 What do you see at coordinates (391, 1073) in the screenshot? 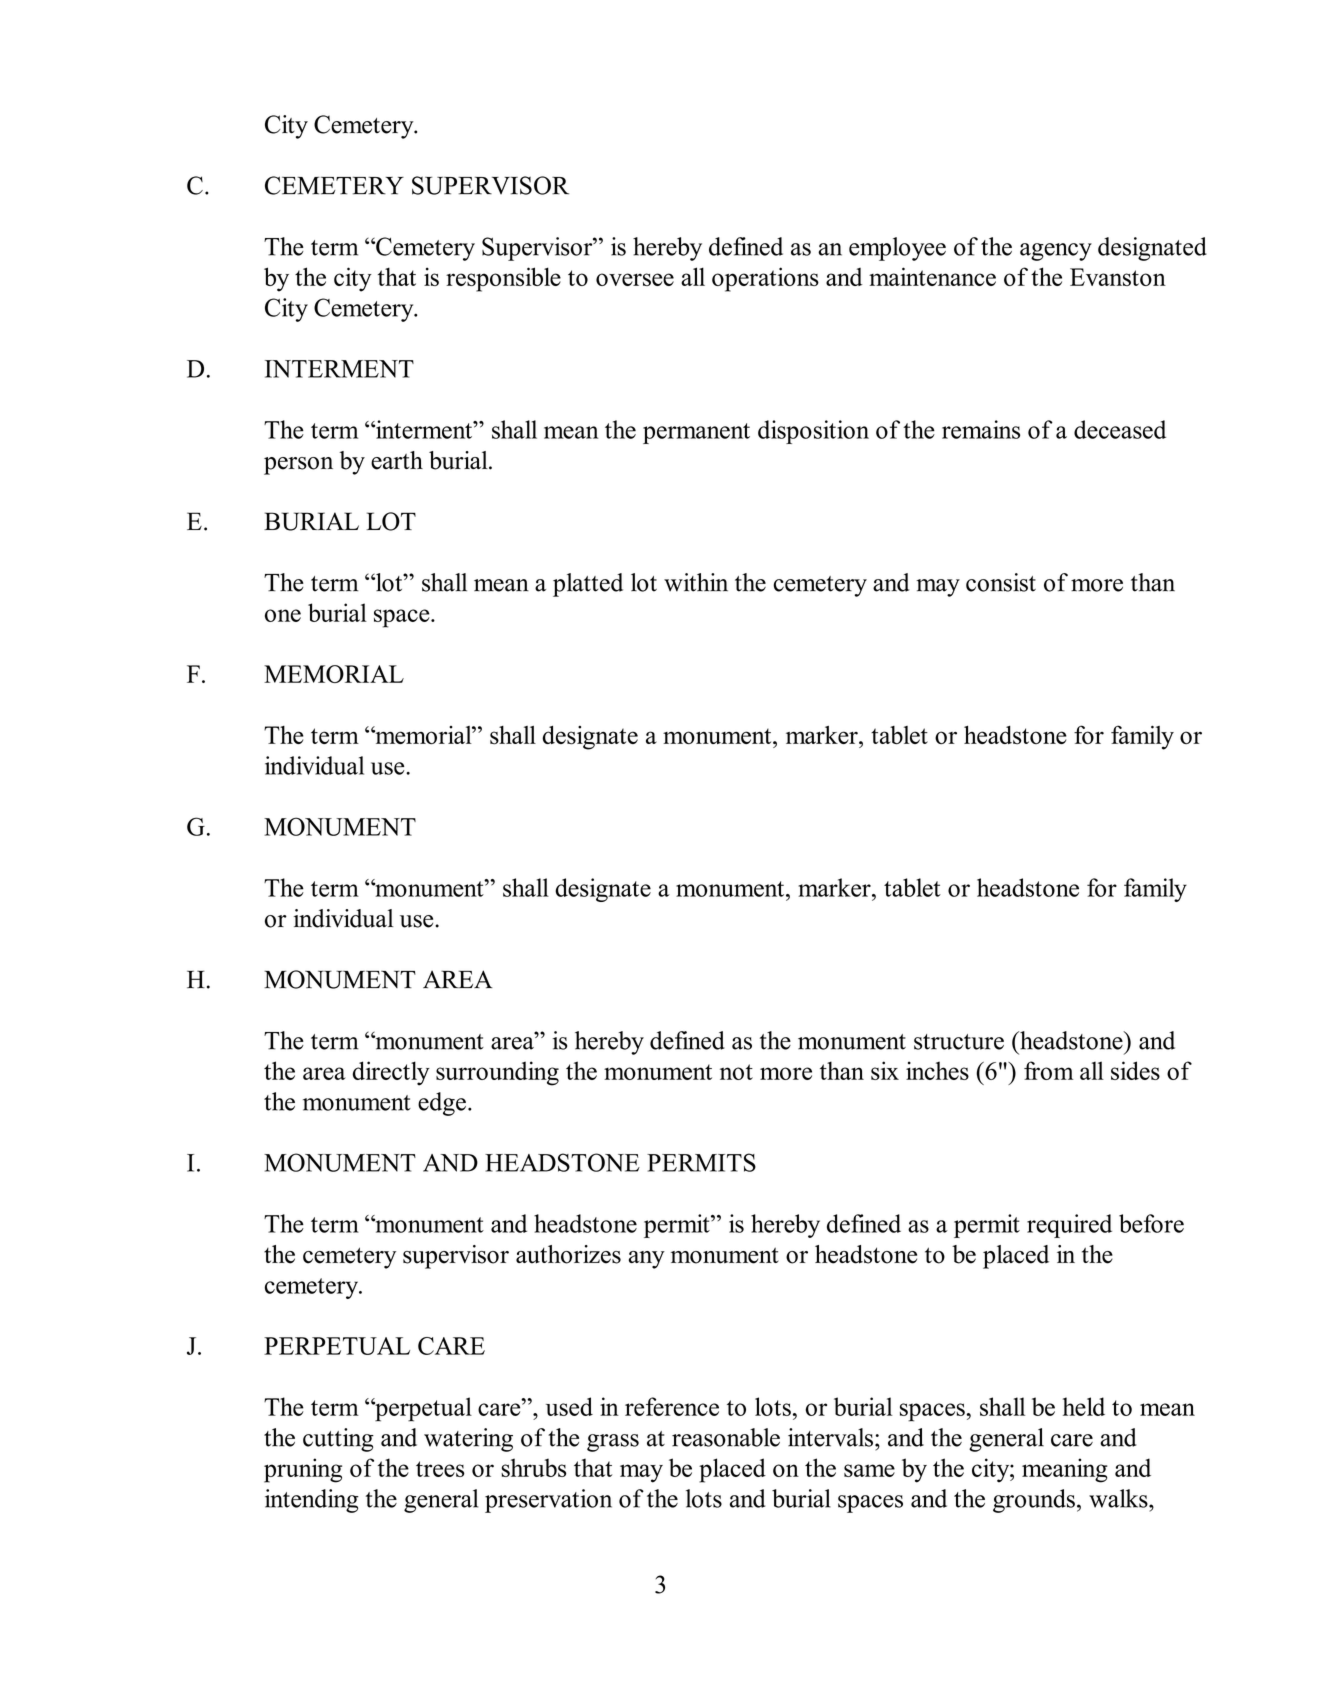
I see `directly` at bounding box center [391, 1073].
